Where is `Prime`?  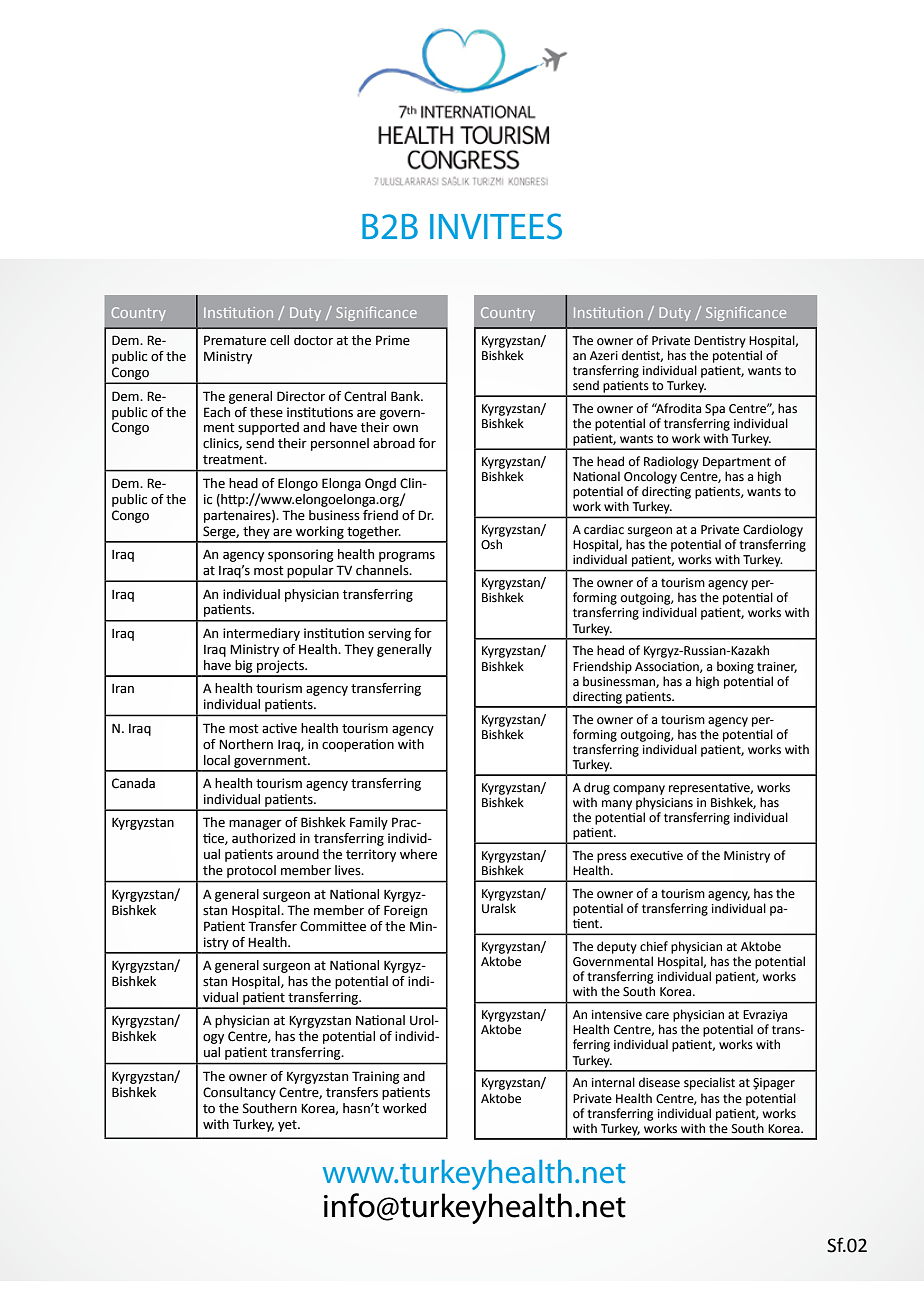
Prime is located at coordinates (393, 340).
